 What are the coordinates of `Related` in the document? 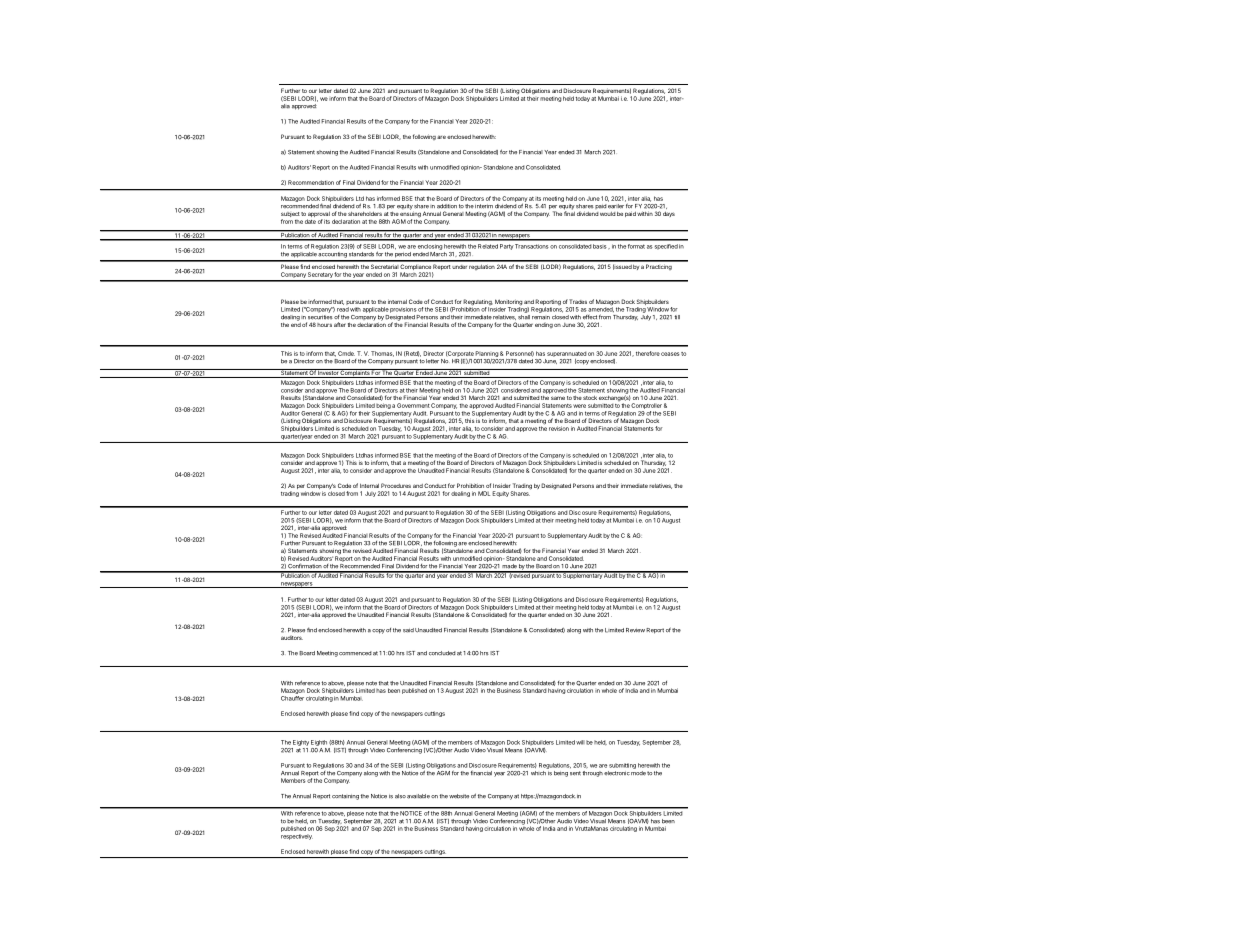 It's located at (488, 246).
